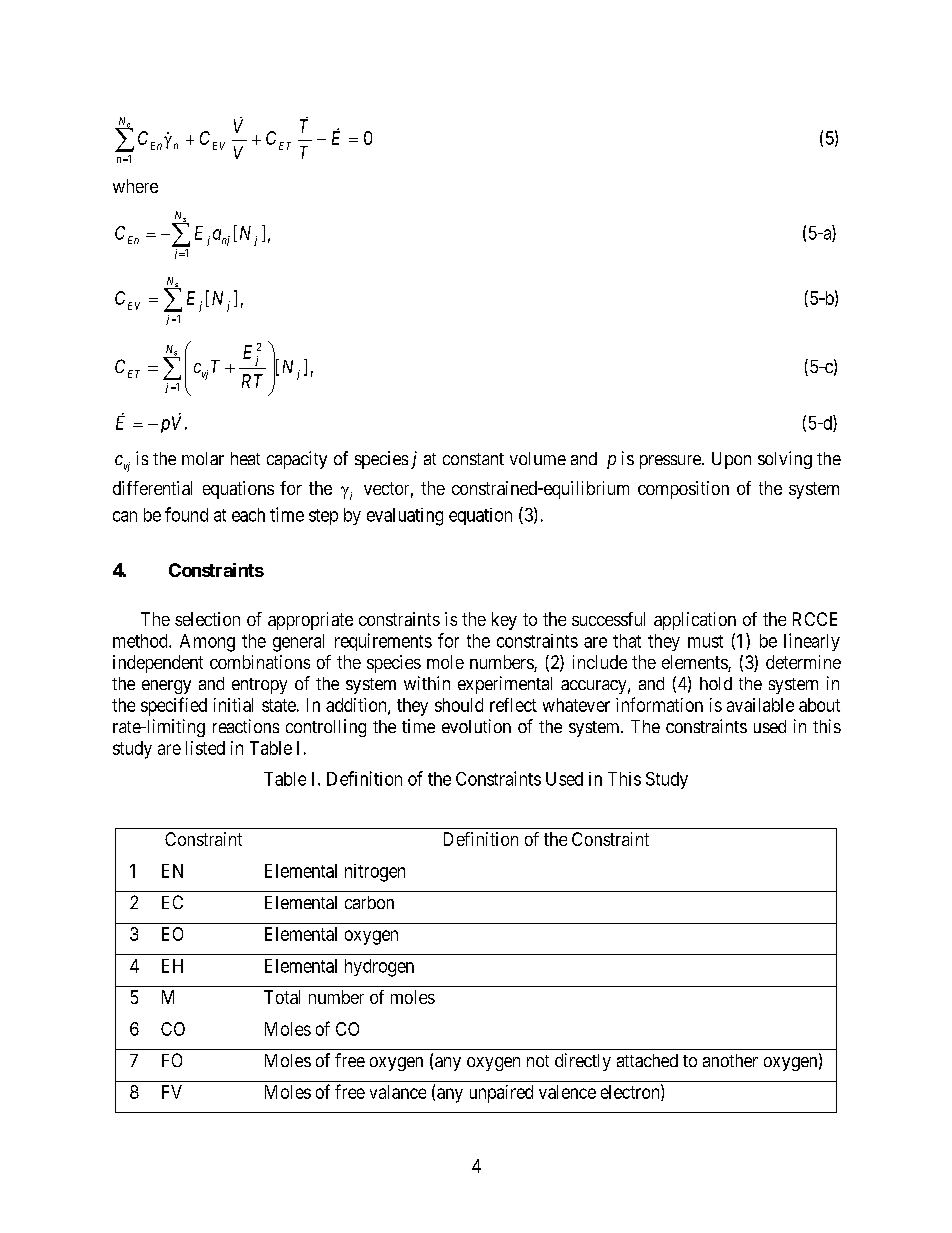 Image resolution: width=952 pixels, height=1233 pixels. I want to click on where, so click(135, 186).
